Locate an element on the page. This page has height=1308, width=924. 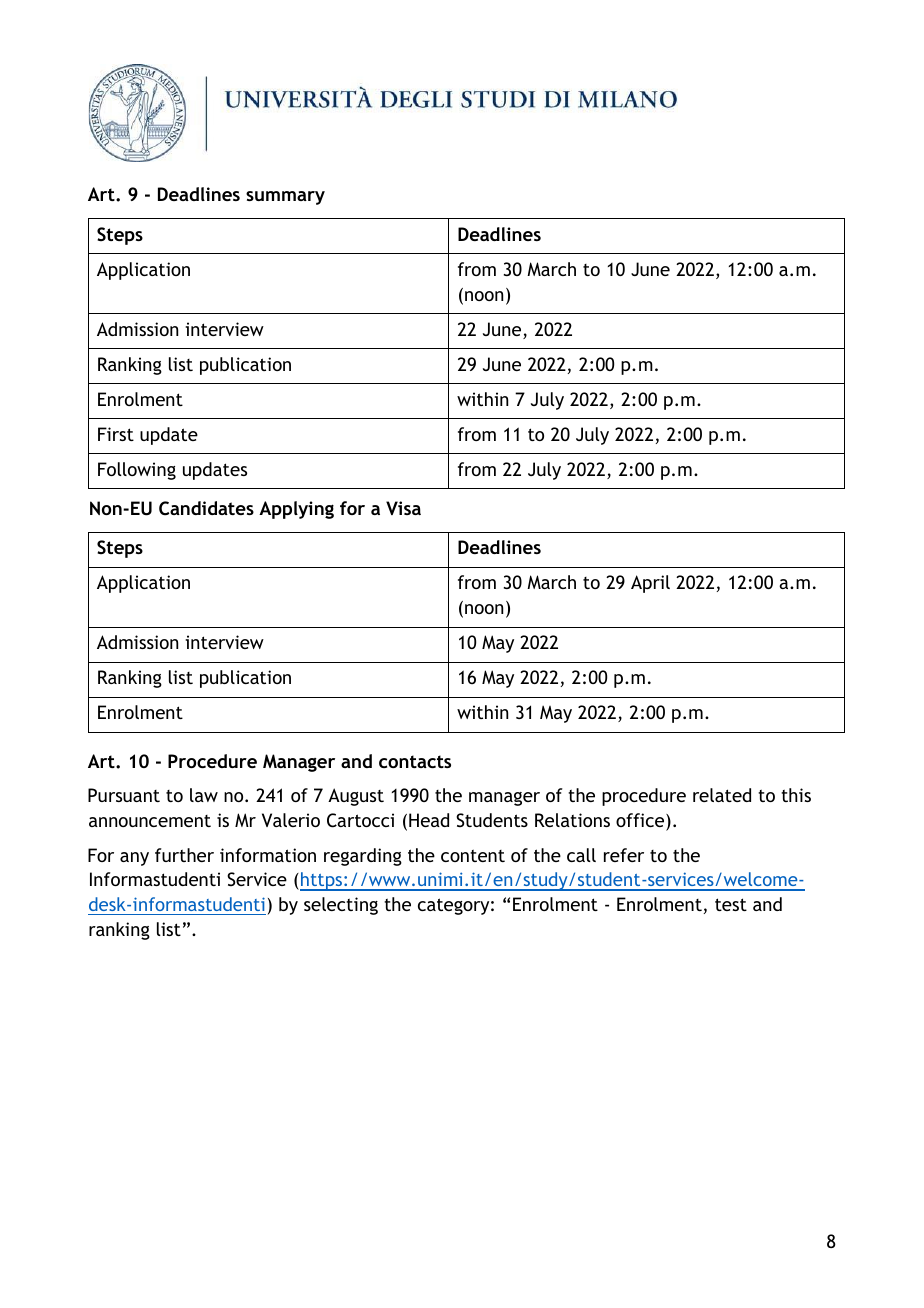
content is located at coordinates (473, 855).
